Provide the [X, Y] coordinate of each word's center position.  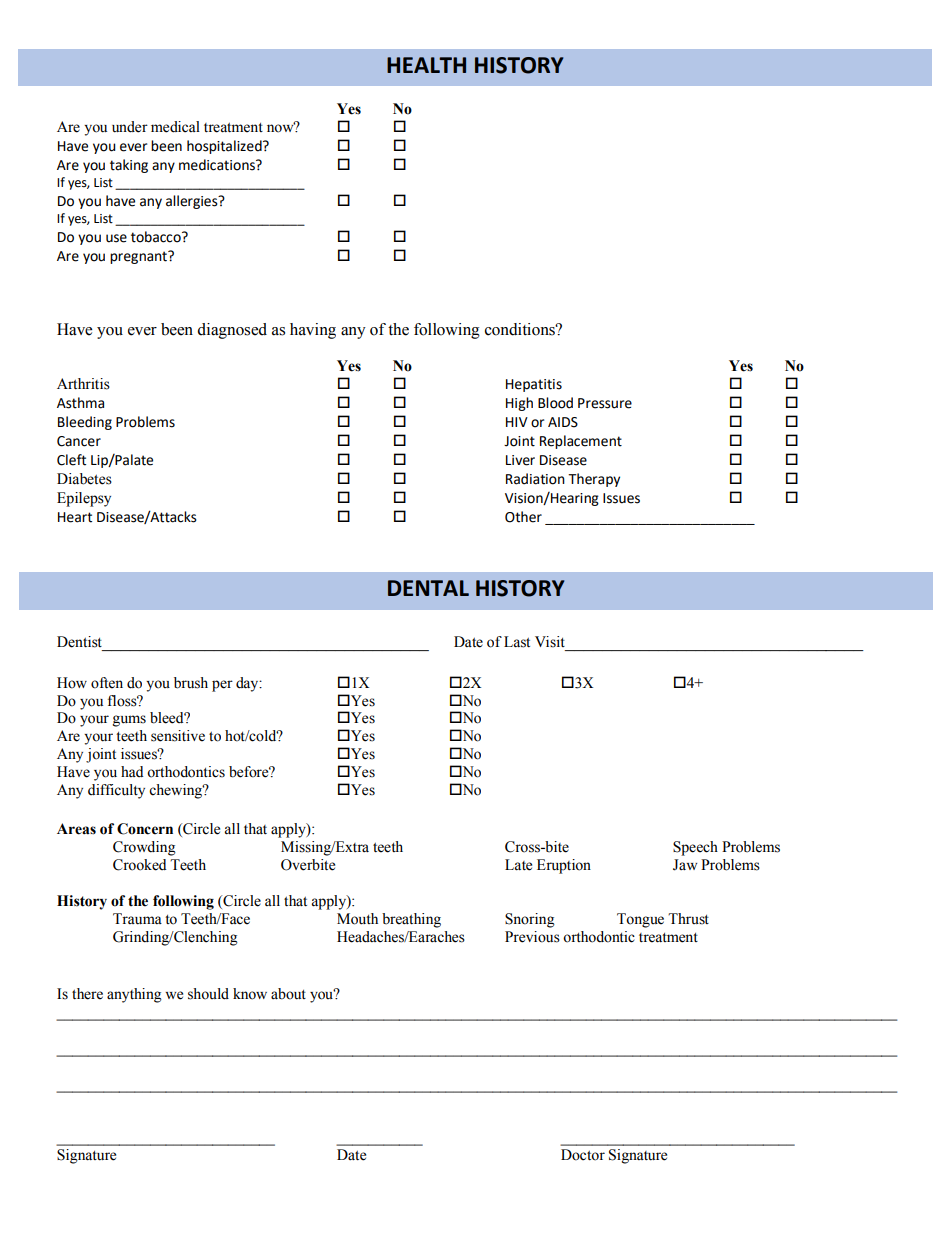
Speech [695, 848]
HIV [517, 422]
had [132, 771]
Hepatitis [534, 385]
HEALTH [426, 65]
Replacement [581, 442]
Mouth [357, 919]
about [288, 994]
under [130, 127]
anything [134, 995]
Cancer [79, 441]
